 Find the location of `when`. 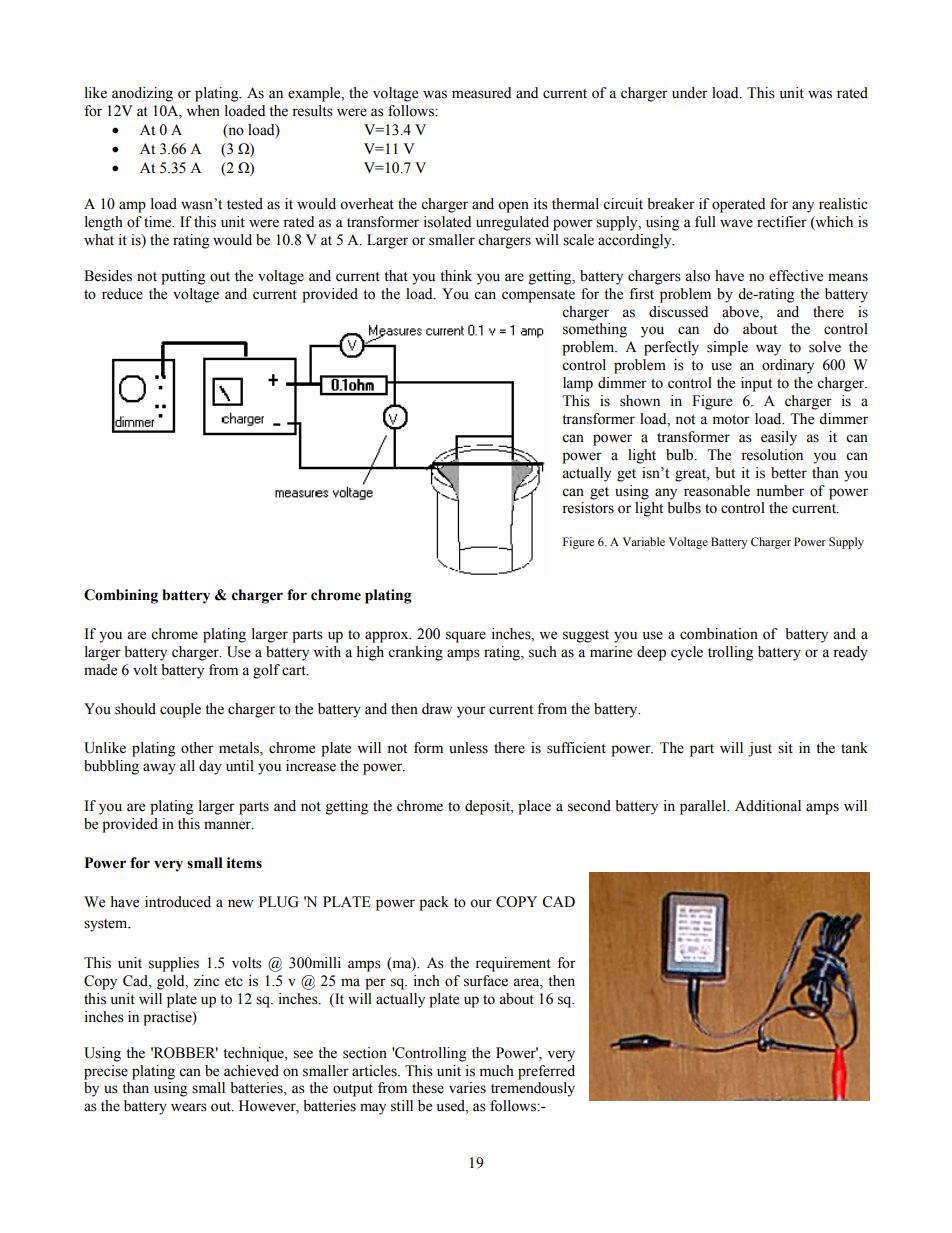

when is located at coordinates (203, 111).
